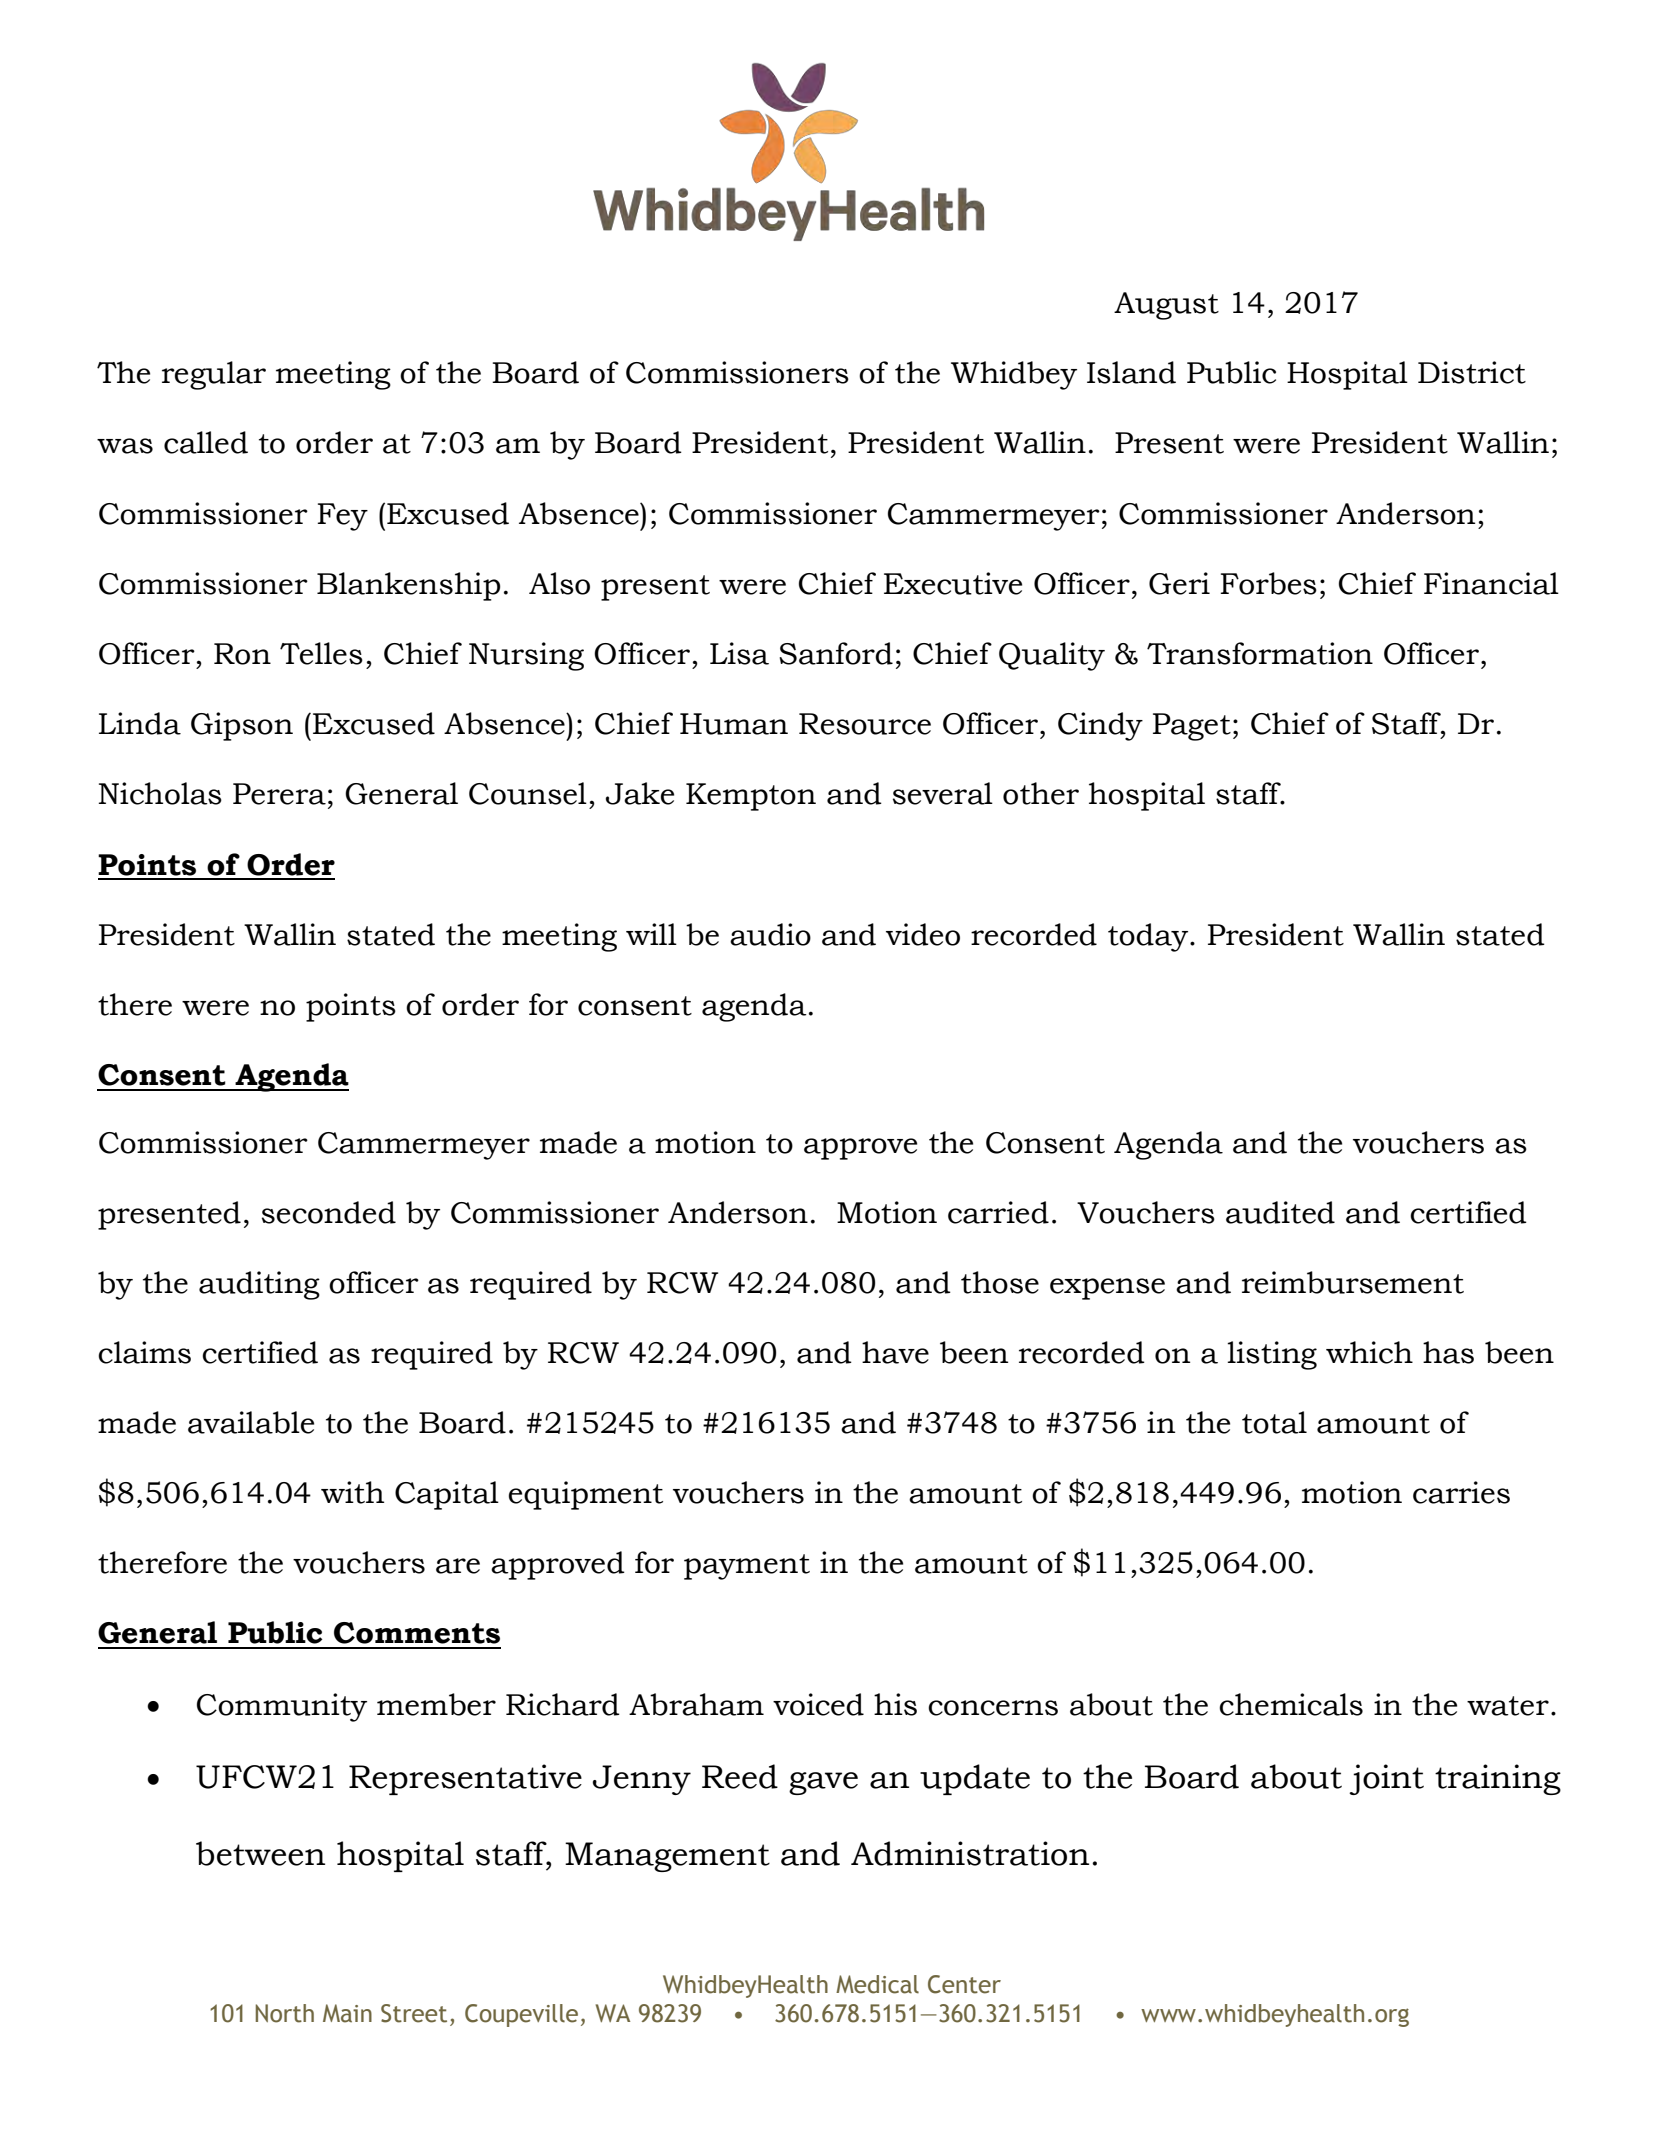 This screenshot has width=1662, height=2151. Describe the element at coordinates (836, 653) in the screenshot. I see `Sanford` at that location.
